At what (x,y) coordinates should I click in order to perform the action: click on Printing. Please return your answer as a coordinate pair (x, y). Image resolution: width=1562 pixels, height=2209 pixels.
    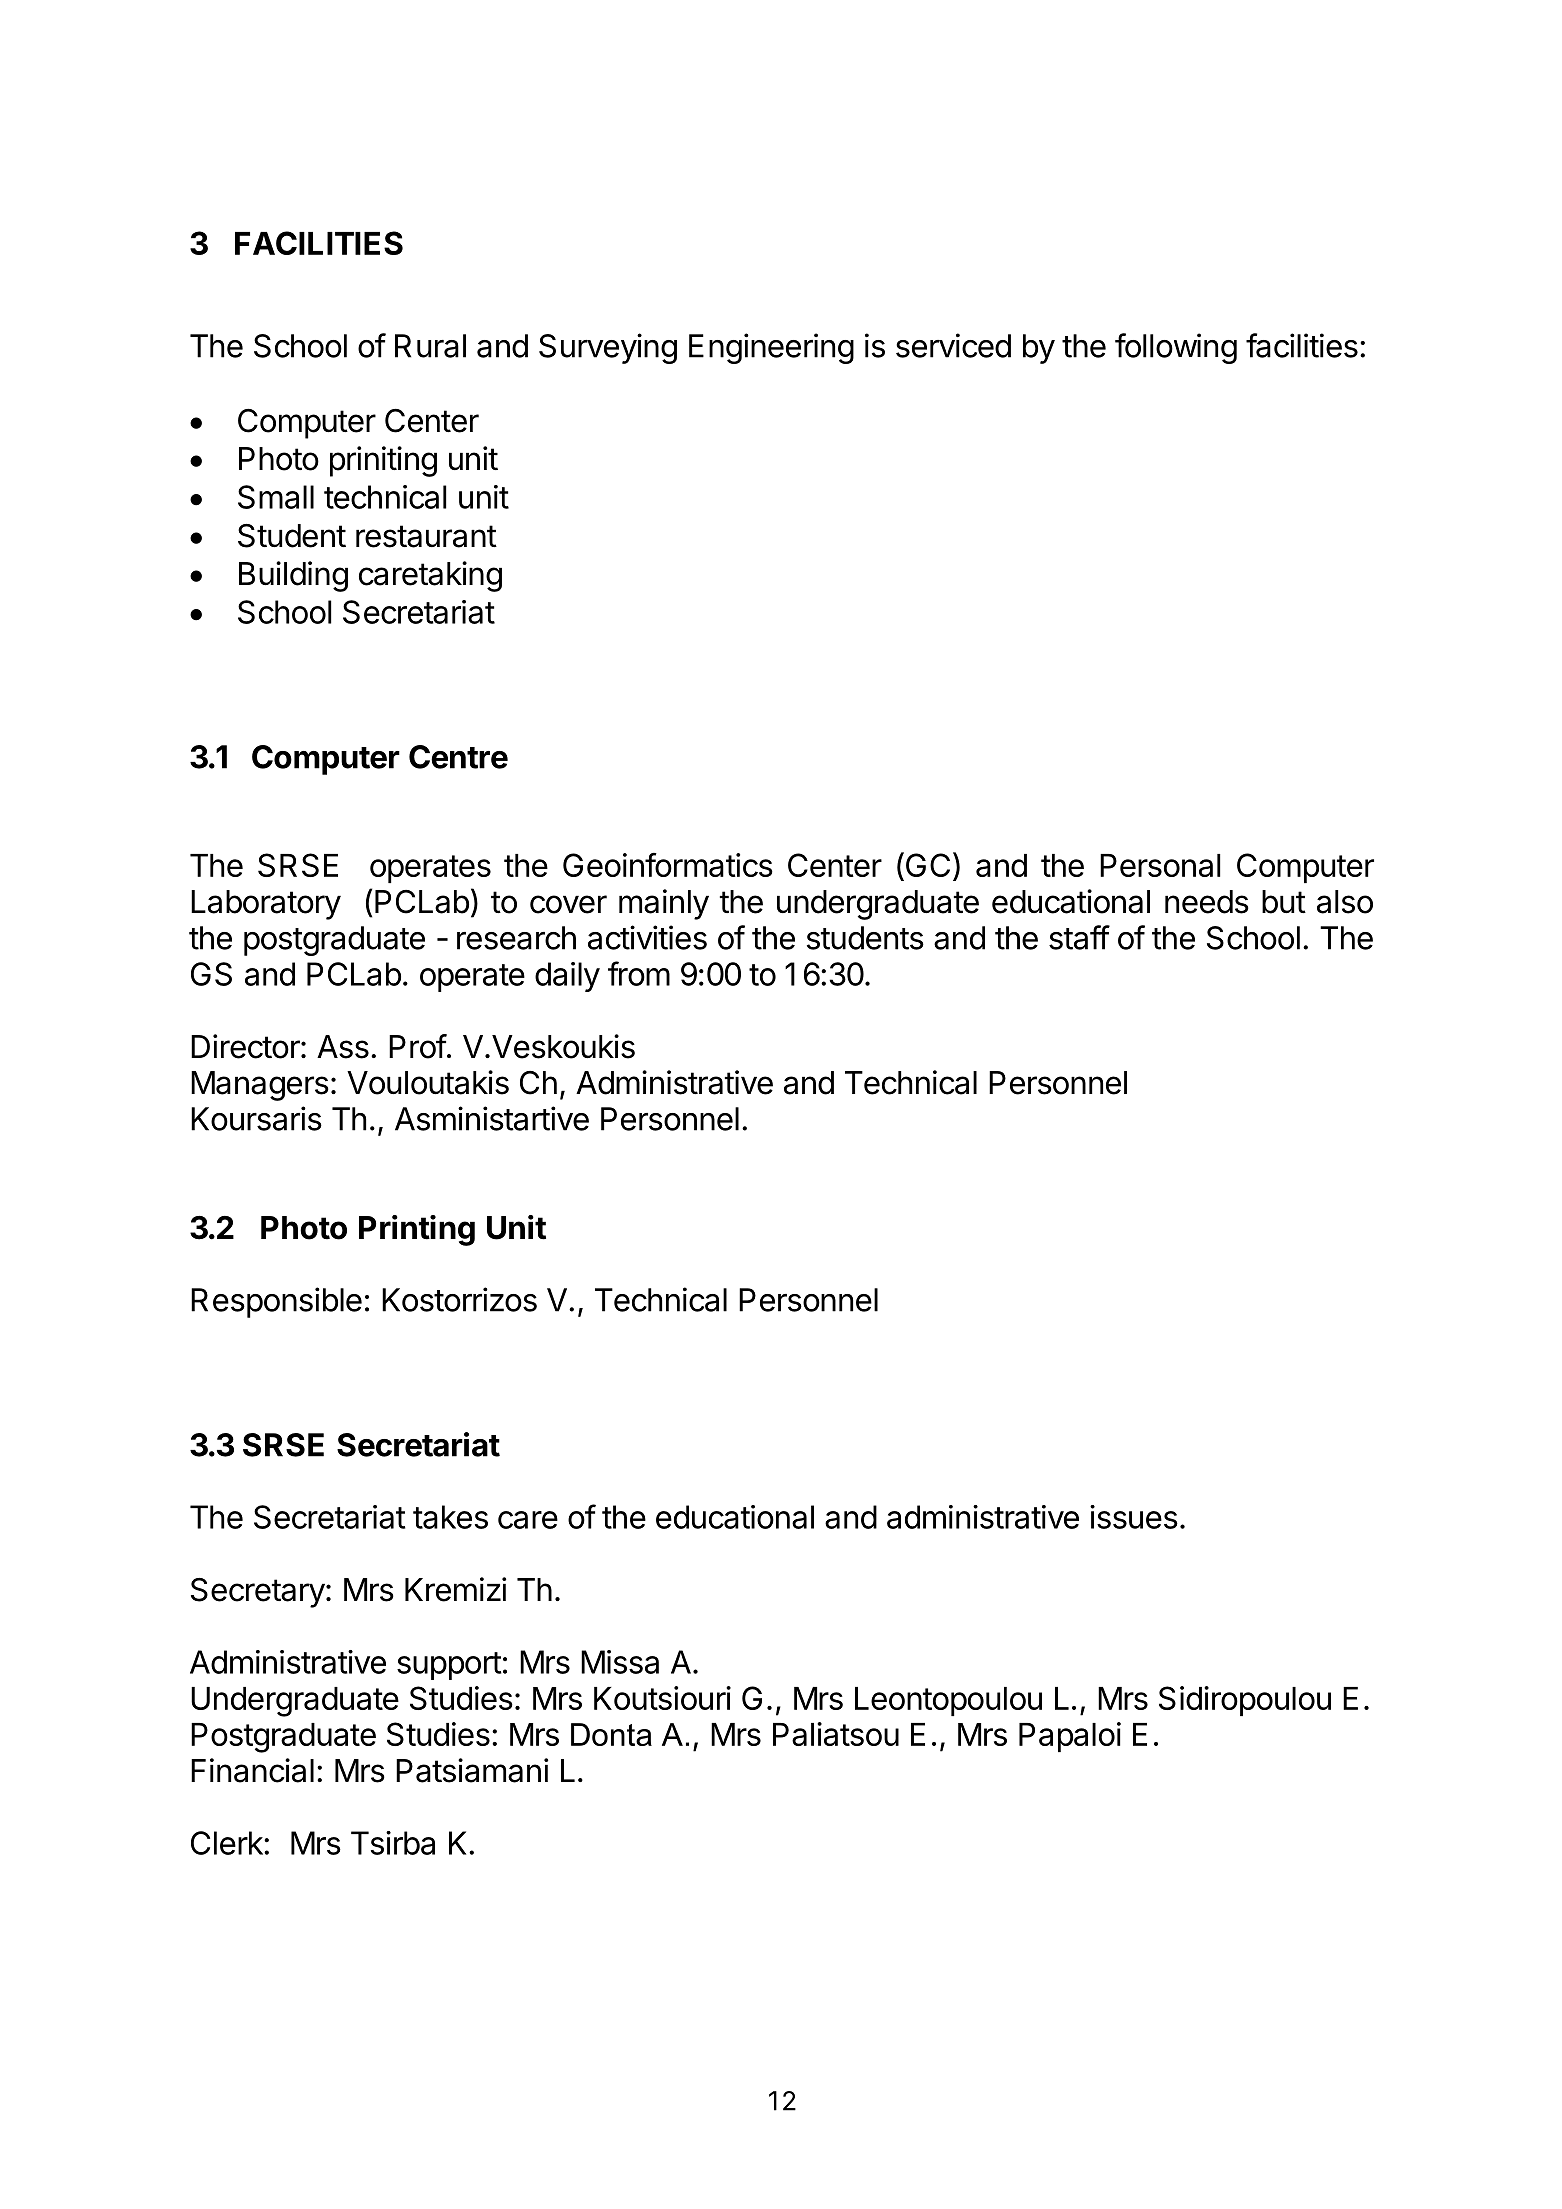
    Looking at the image, I should click on (417, 1230).
